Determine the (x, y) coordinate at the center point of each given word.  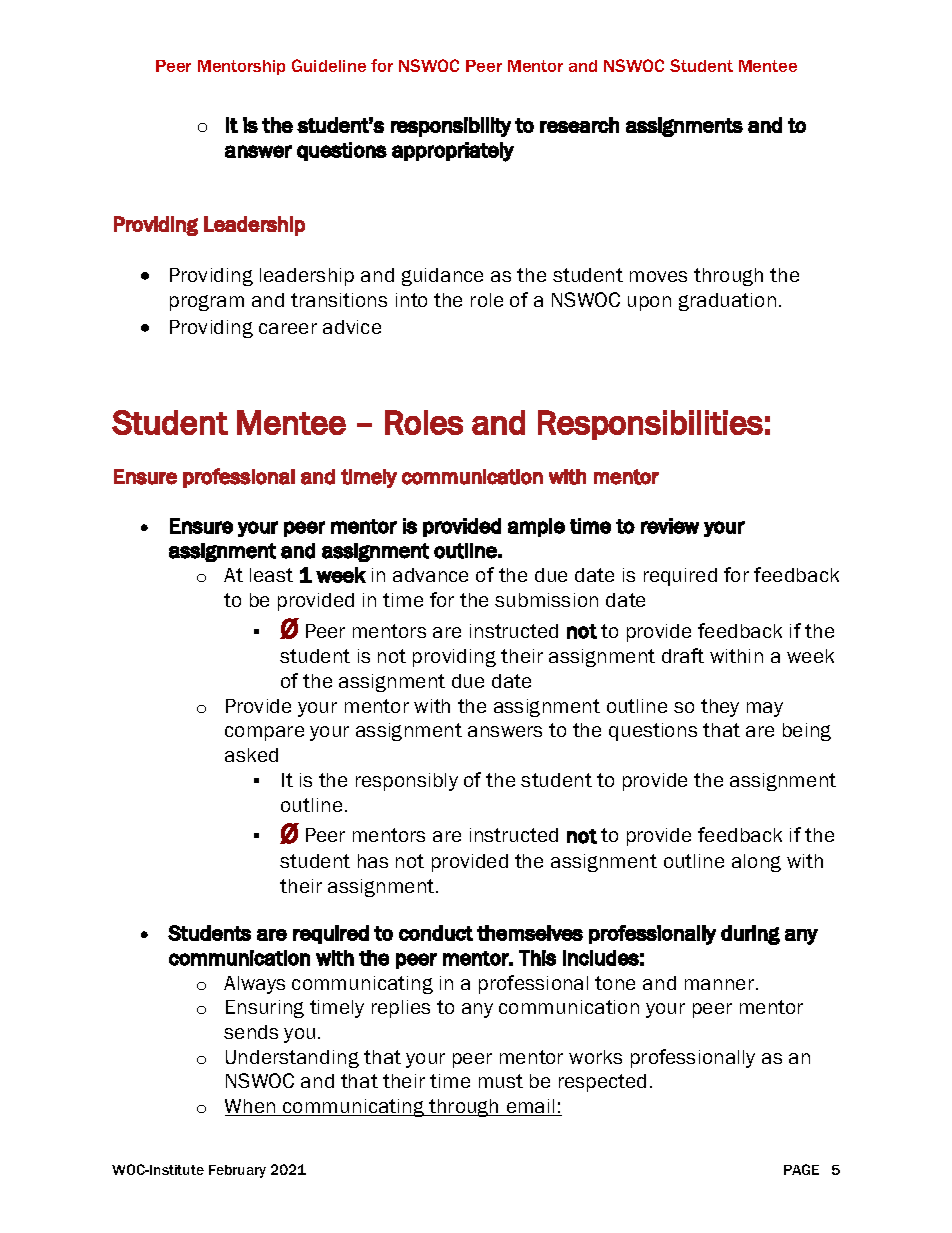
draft (683, 655)
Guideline (329, 65)
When (251, 1107)
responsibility (451, 127)
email (530, 1107)
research (579, 125)
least (271, 575)
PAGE (801, 1169)
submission (546, 600)
